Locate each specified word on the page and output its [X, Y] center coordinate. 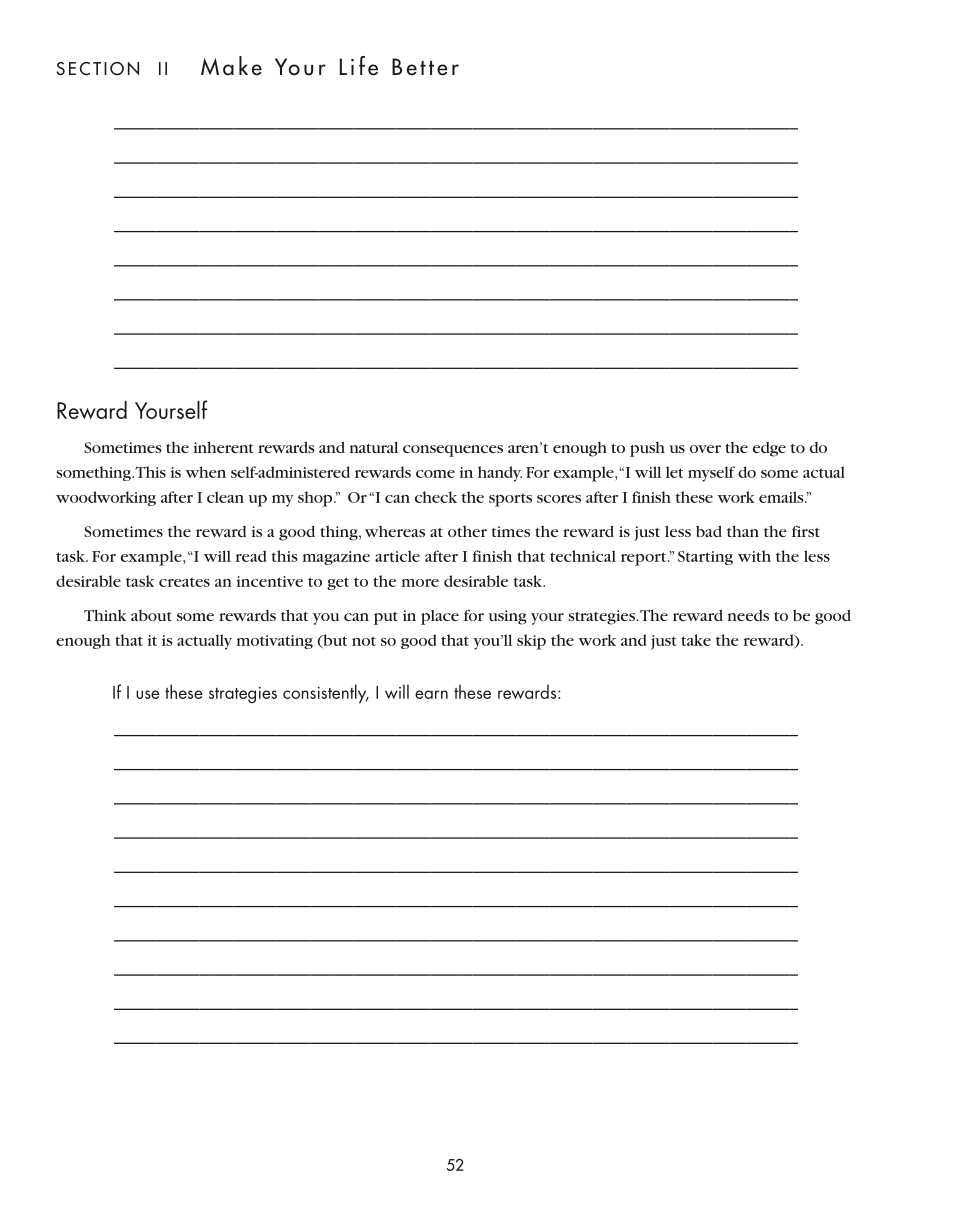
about [151, 615]
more [420, 583]
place [440, 617]
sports [510, 500]
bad [709, 531]
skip [531, 642]
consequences [453, 451]
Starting [705, 558]
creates [184, 582]
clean [225, 497]
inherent [223, 447]
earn [431, 694]
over [705, 449]
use [148, 694]
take [696, 640]
